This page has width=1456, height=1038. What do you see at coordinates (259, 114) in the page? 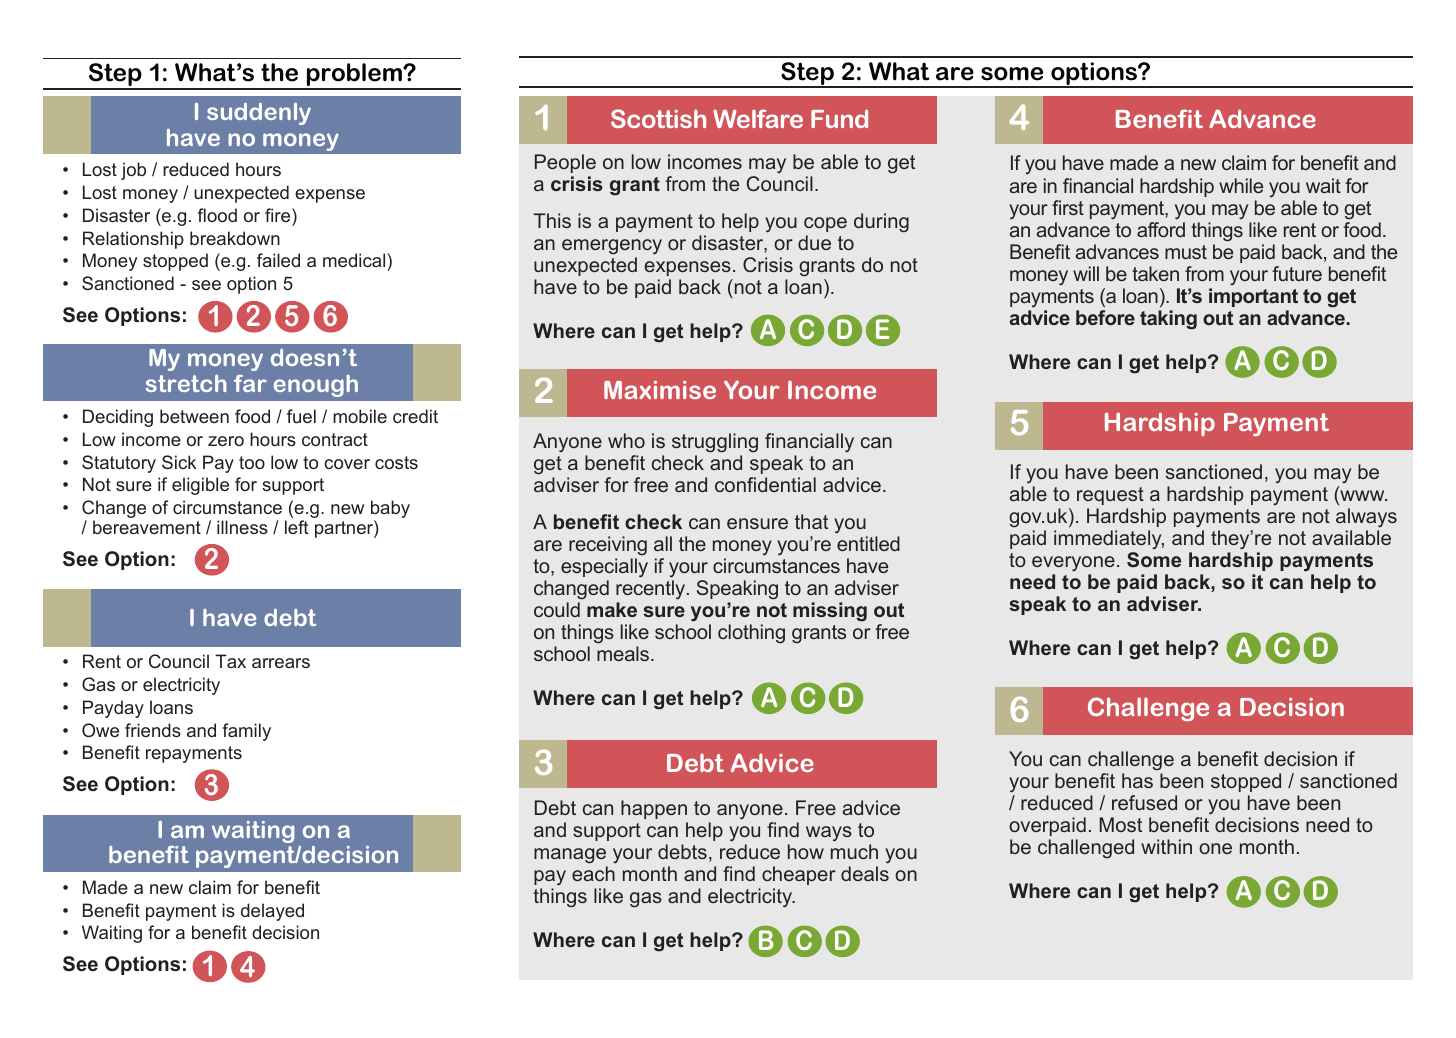
I see `suddenly` at bounding box center [259, 114].
